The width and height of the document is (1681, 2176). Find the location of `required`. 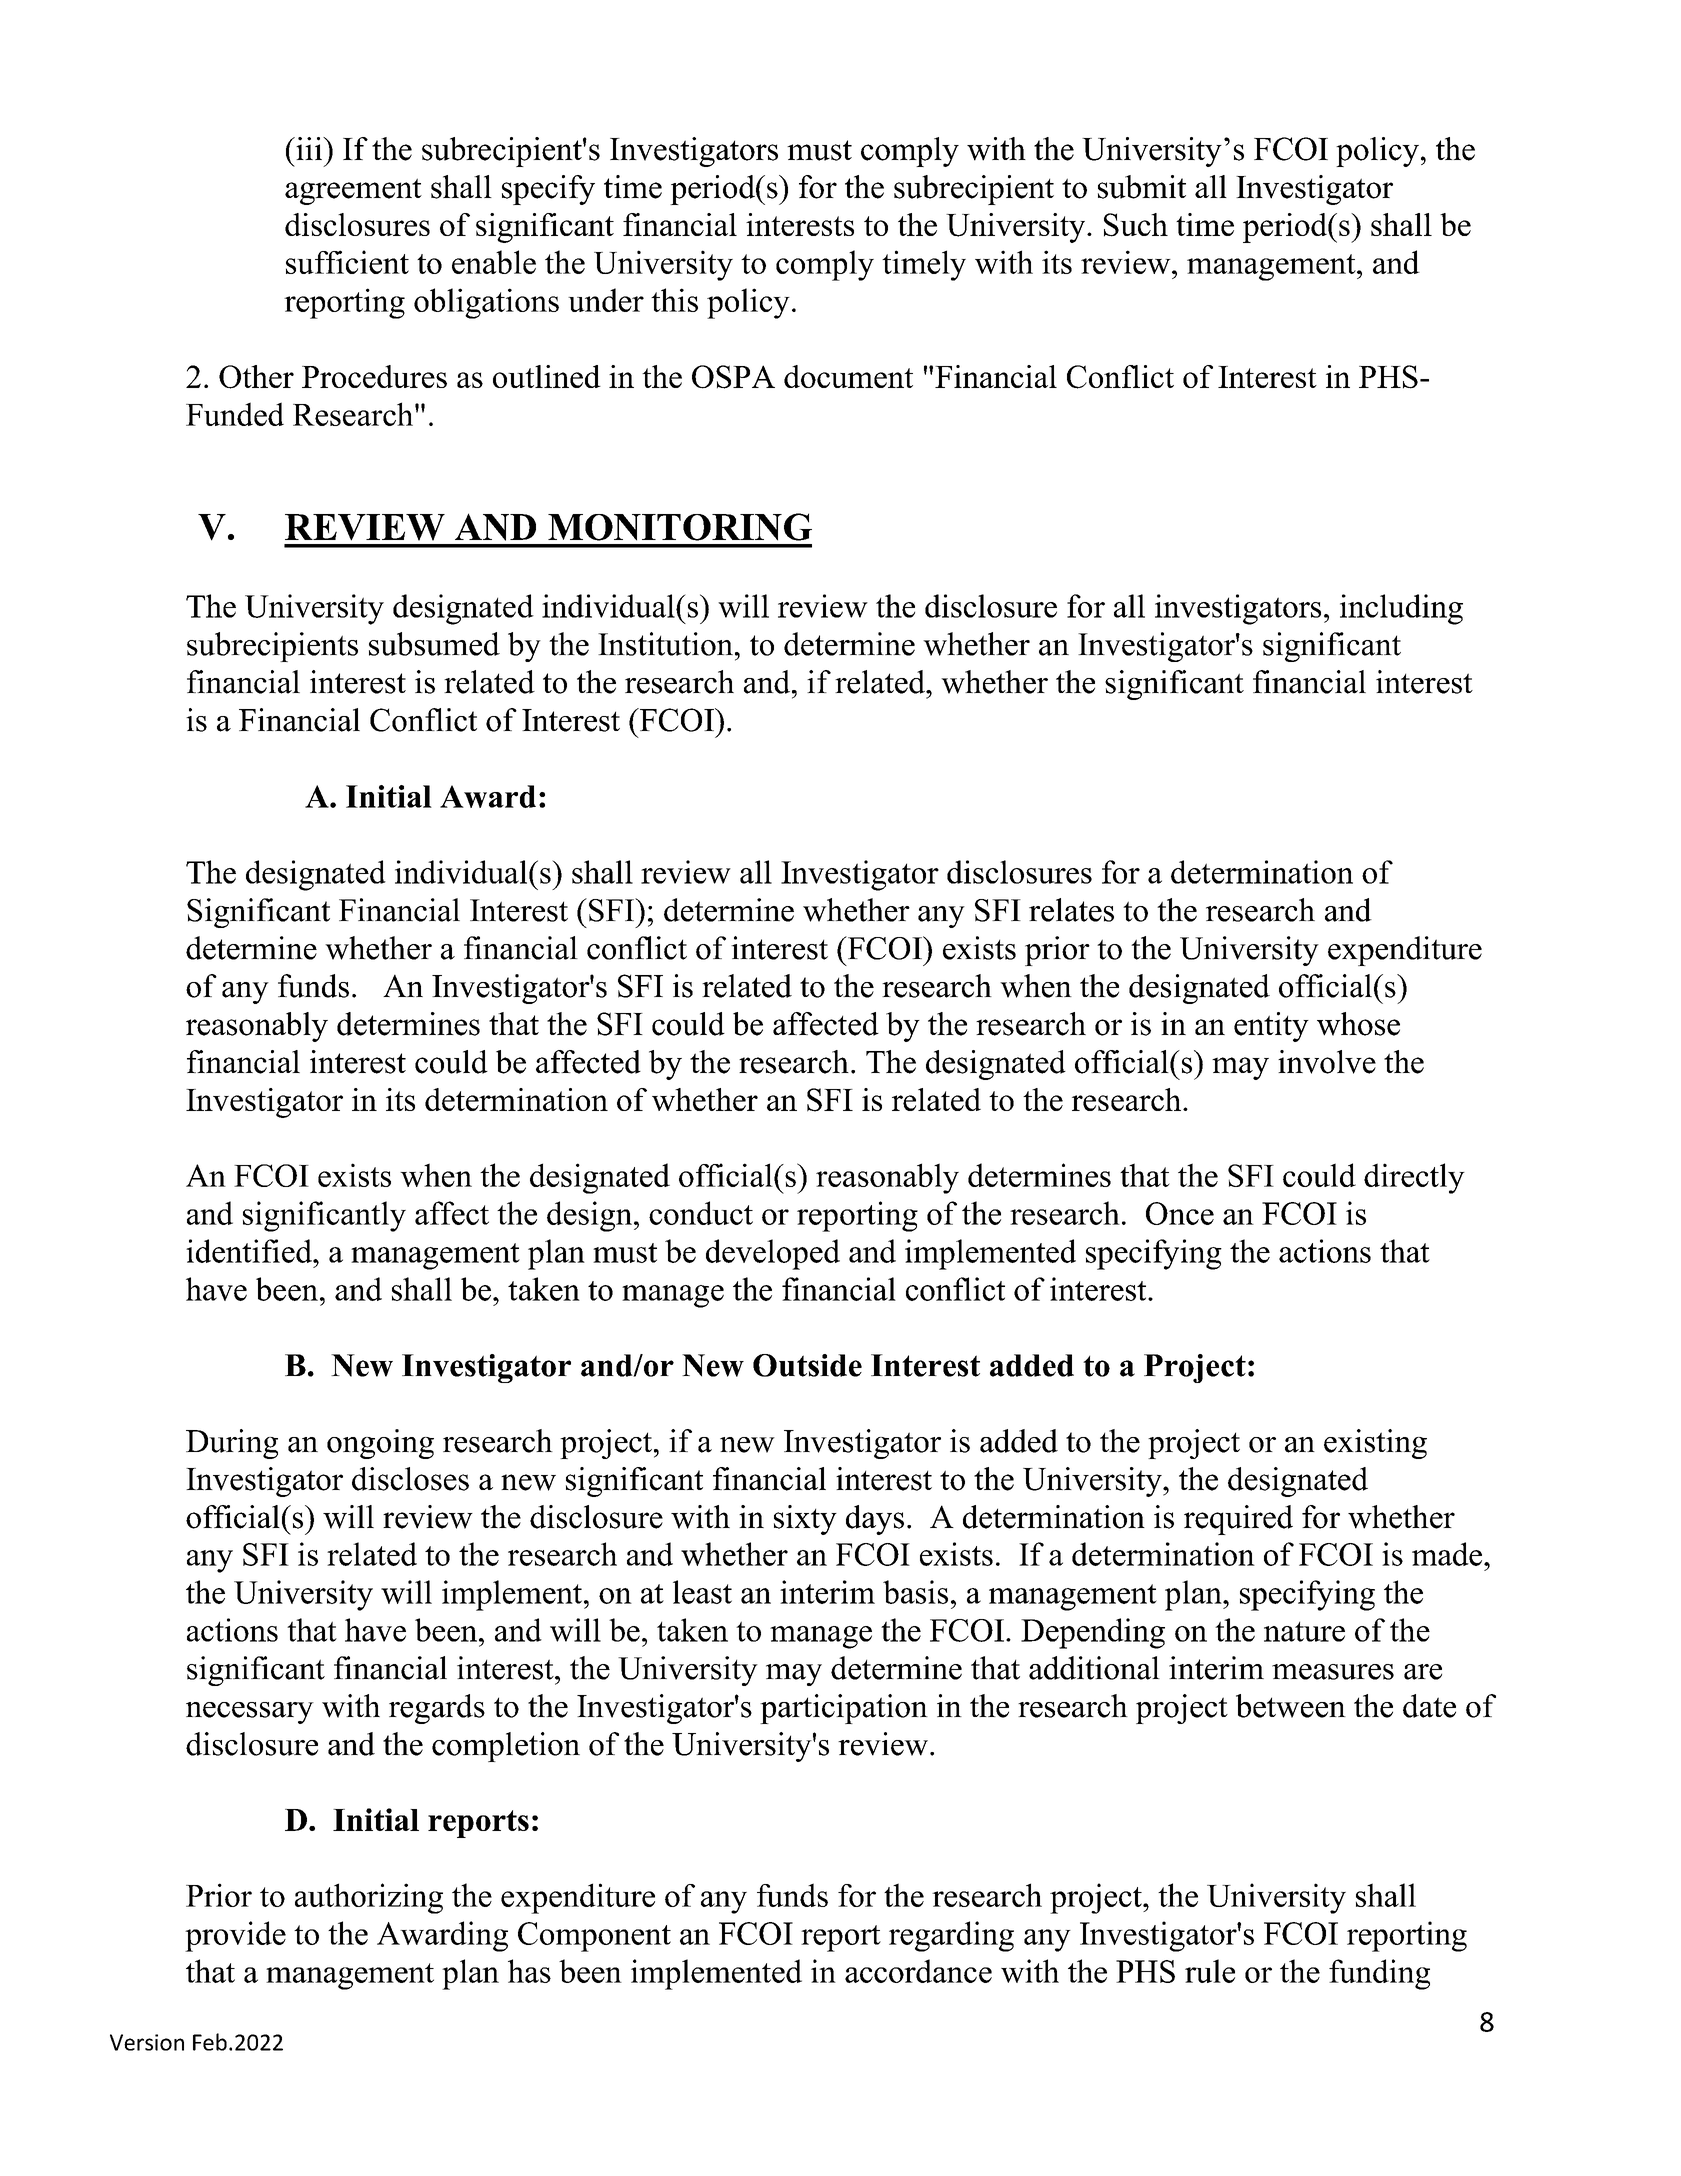

required is located at coordinates (1238, 1520).
